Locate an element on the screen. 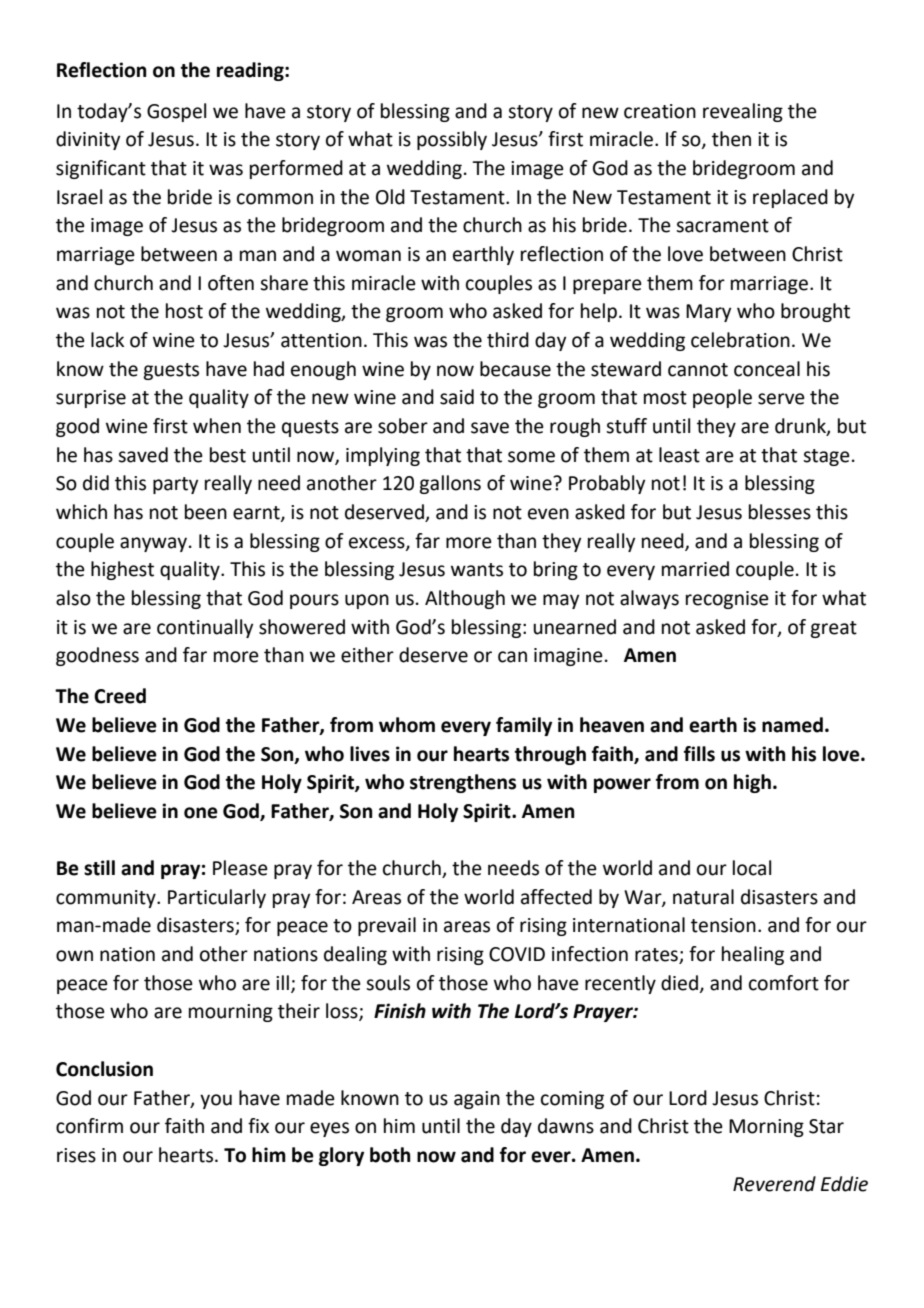 The image size is (924, 1308). recognise is located at coordinates (727, 600).
